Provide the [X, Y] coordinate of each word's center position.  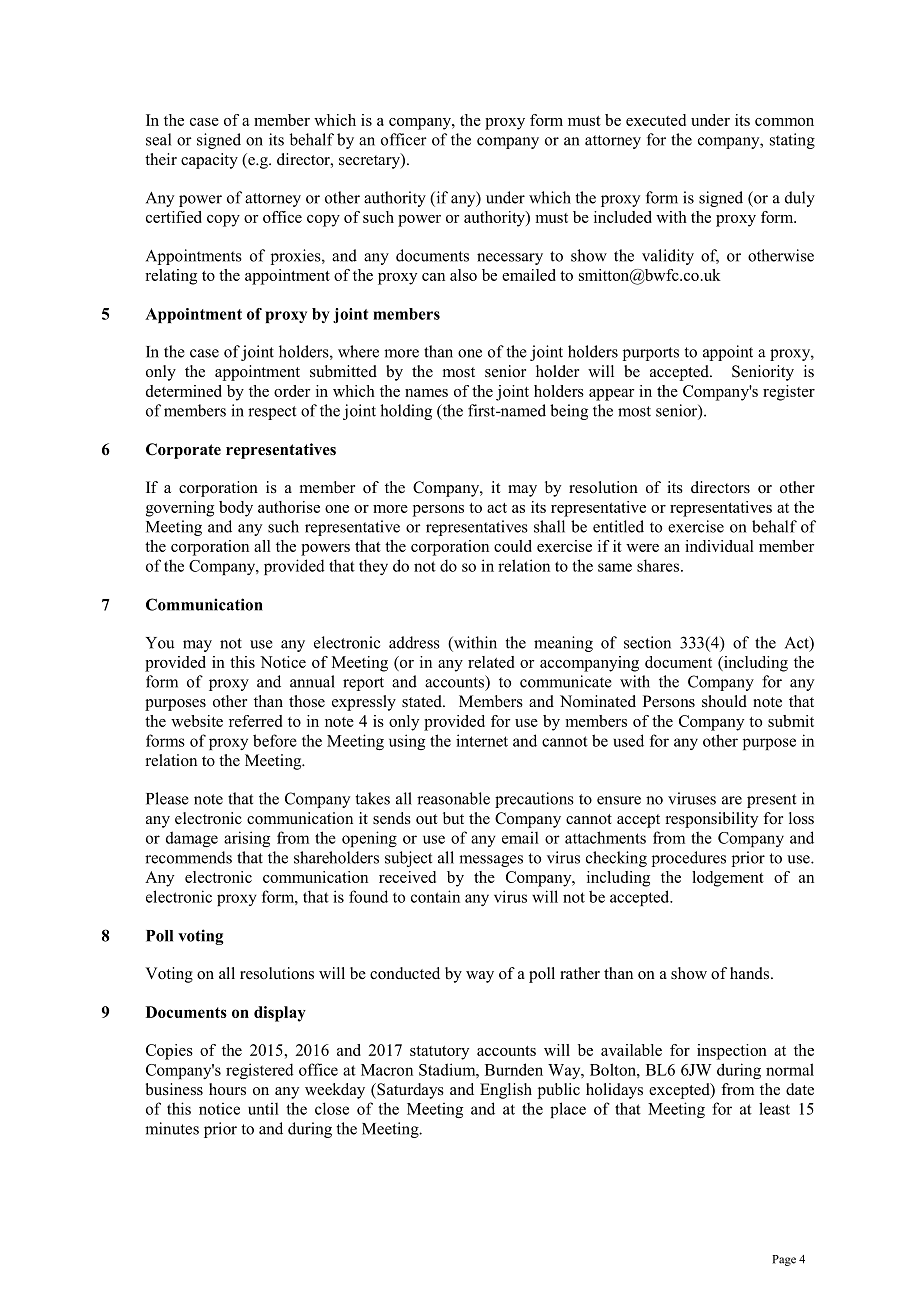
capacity [209, 161]
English [506, 1091]
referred [255, 721]
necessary [510, 259]
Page [784, 1260]
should [724, 701]
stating [792, 141]
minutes [172, 1128]
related [491, 662]
